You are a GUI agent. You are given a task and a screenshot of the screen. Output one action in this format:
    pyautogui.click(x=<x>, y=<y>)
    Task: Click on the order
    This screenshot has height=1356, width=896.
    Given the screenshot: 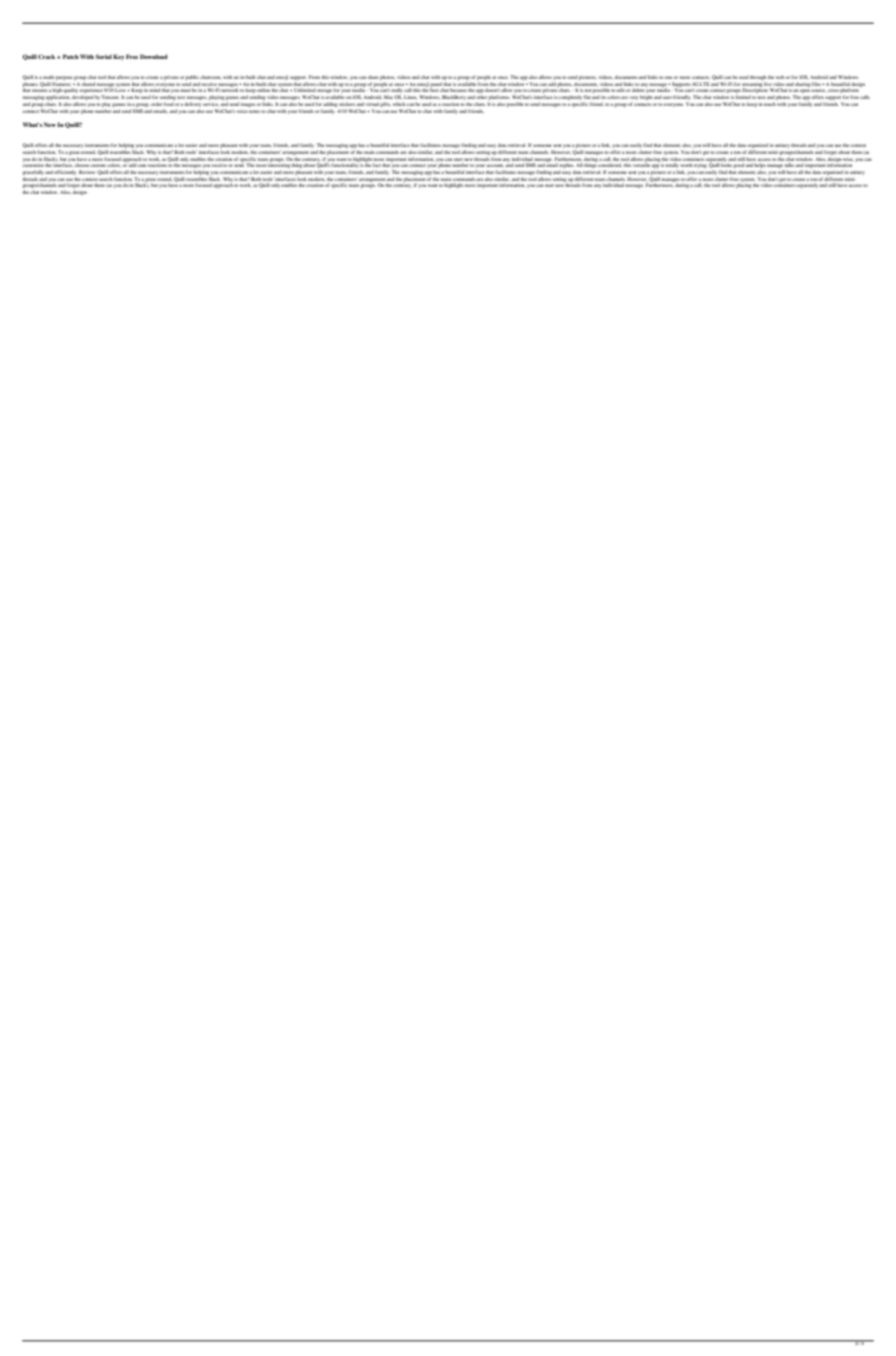 What is the action you would take?
    pyautogui.click(x=156, y=104)
